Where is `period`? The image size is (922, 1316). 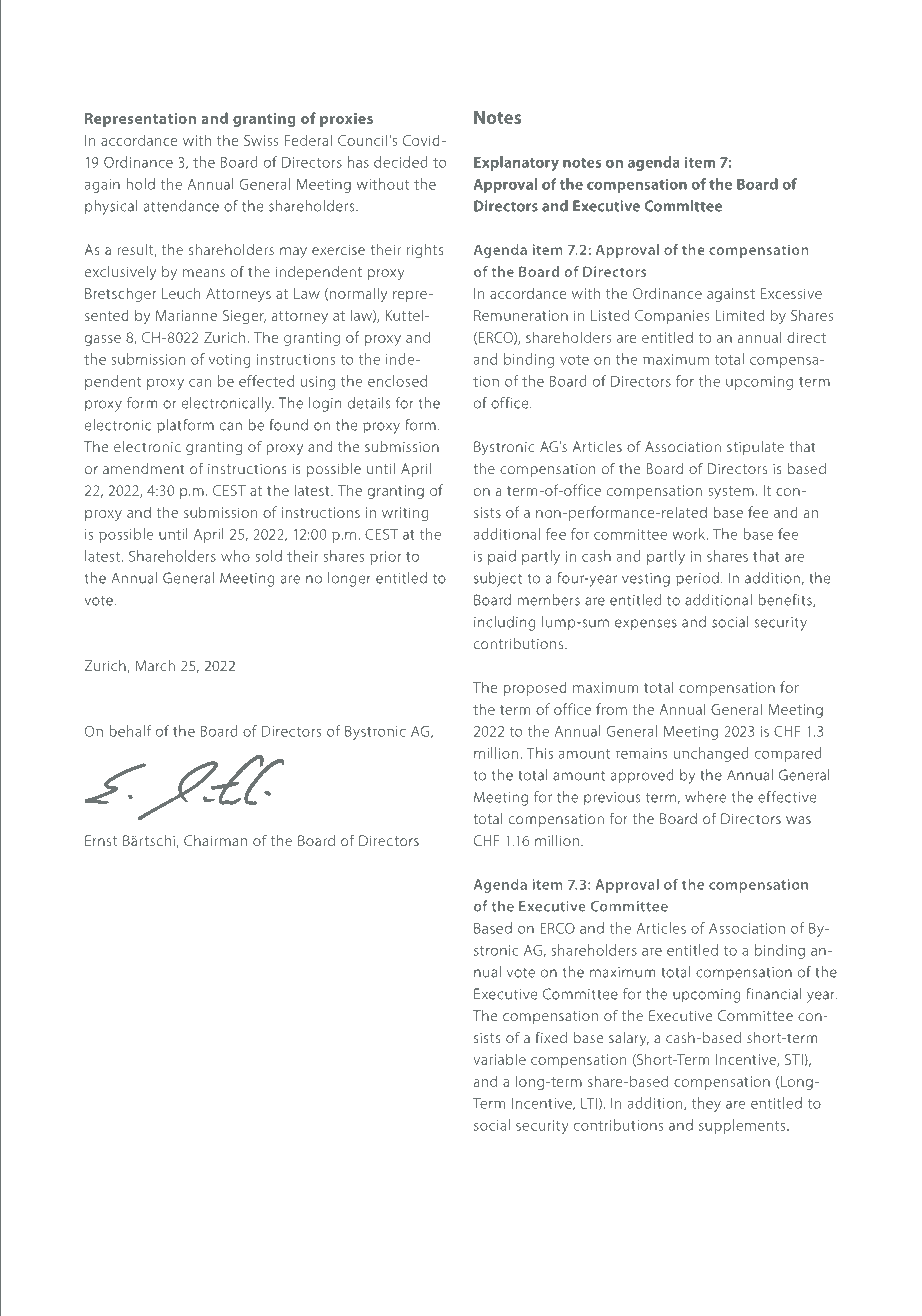 period is located at coordinates (697, 579).
